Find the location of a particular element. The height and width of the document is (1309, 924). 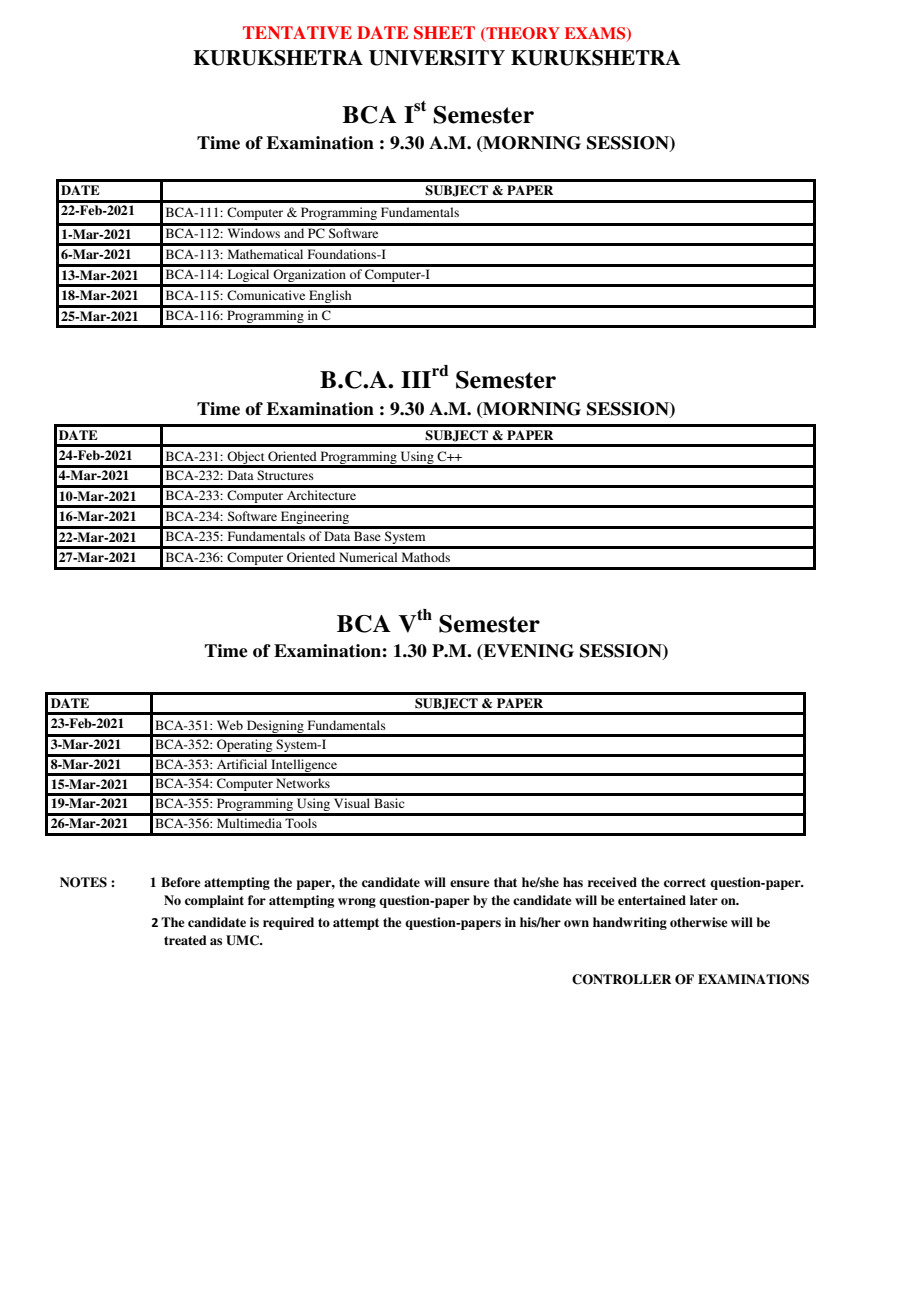

Object is located at coordinates (246, 459).
